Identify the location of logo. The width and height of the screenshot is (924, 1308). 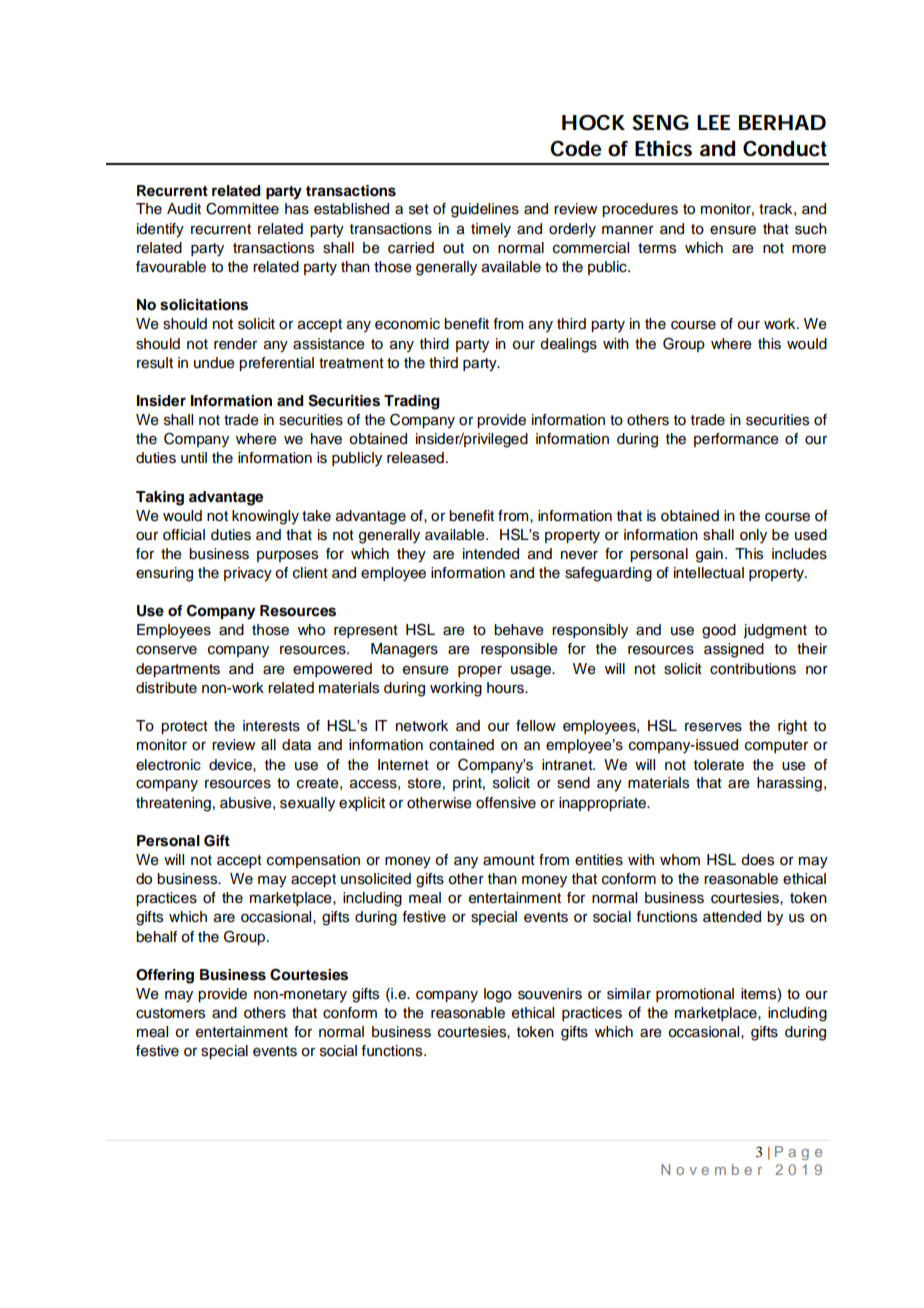
(498, 995).
